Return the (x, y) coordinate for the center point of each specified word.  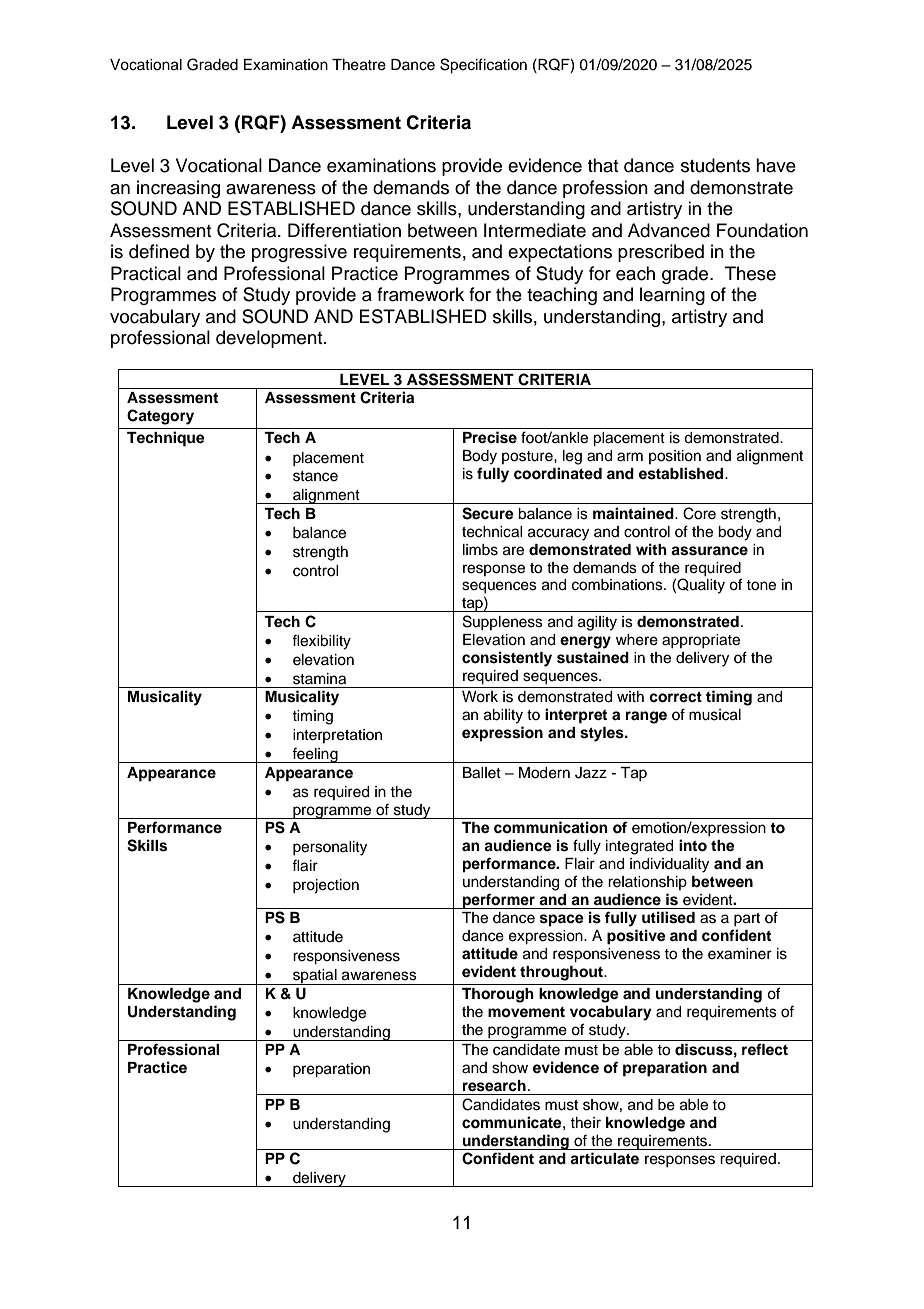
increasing (178, 189)
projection (326, 886)
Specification (483, 66)
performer (499, 901)
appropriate (701, 641)
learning (672, 296)
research (494, 1086)
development (270, 339)
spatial (315, 977)
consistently (507, 659)
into (693, 845)
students (715, 165)
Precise (490, 437)
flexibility (321, 642)
